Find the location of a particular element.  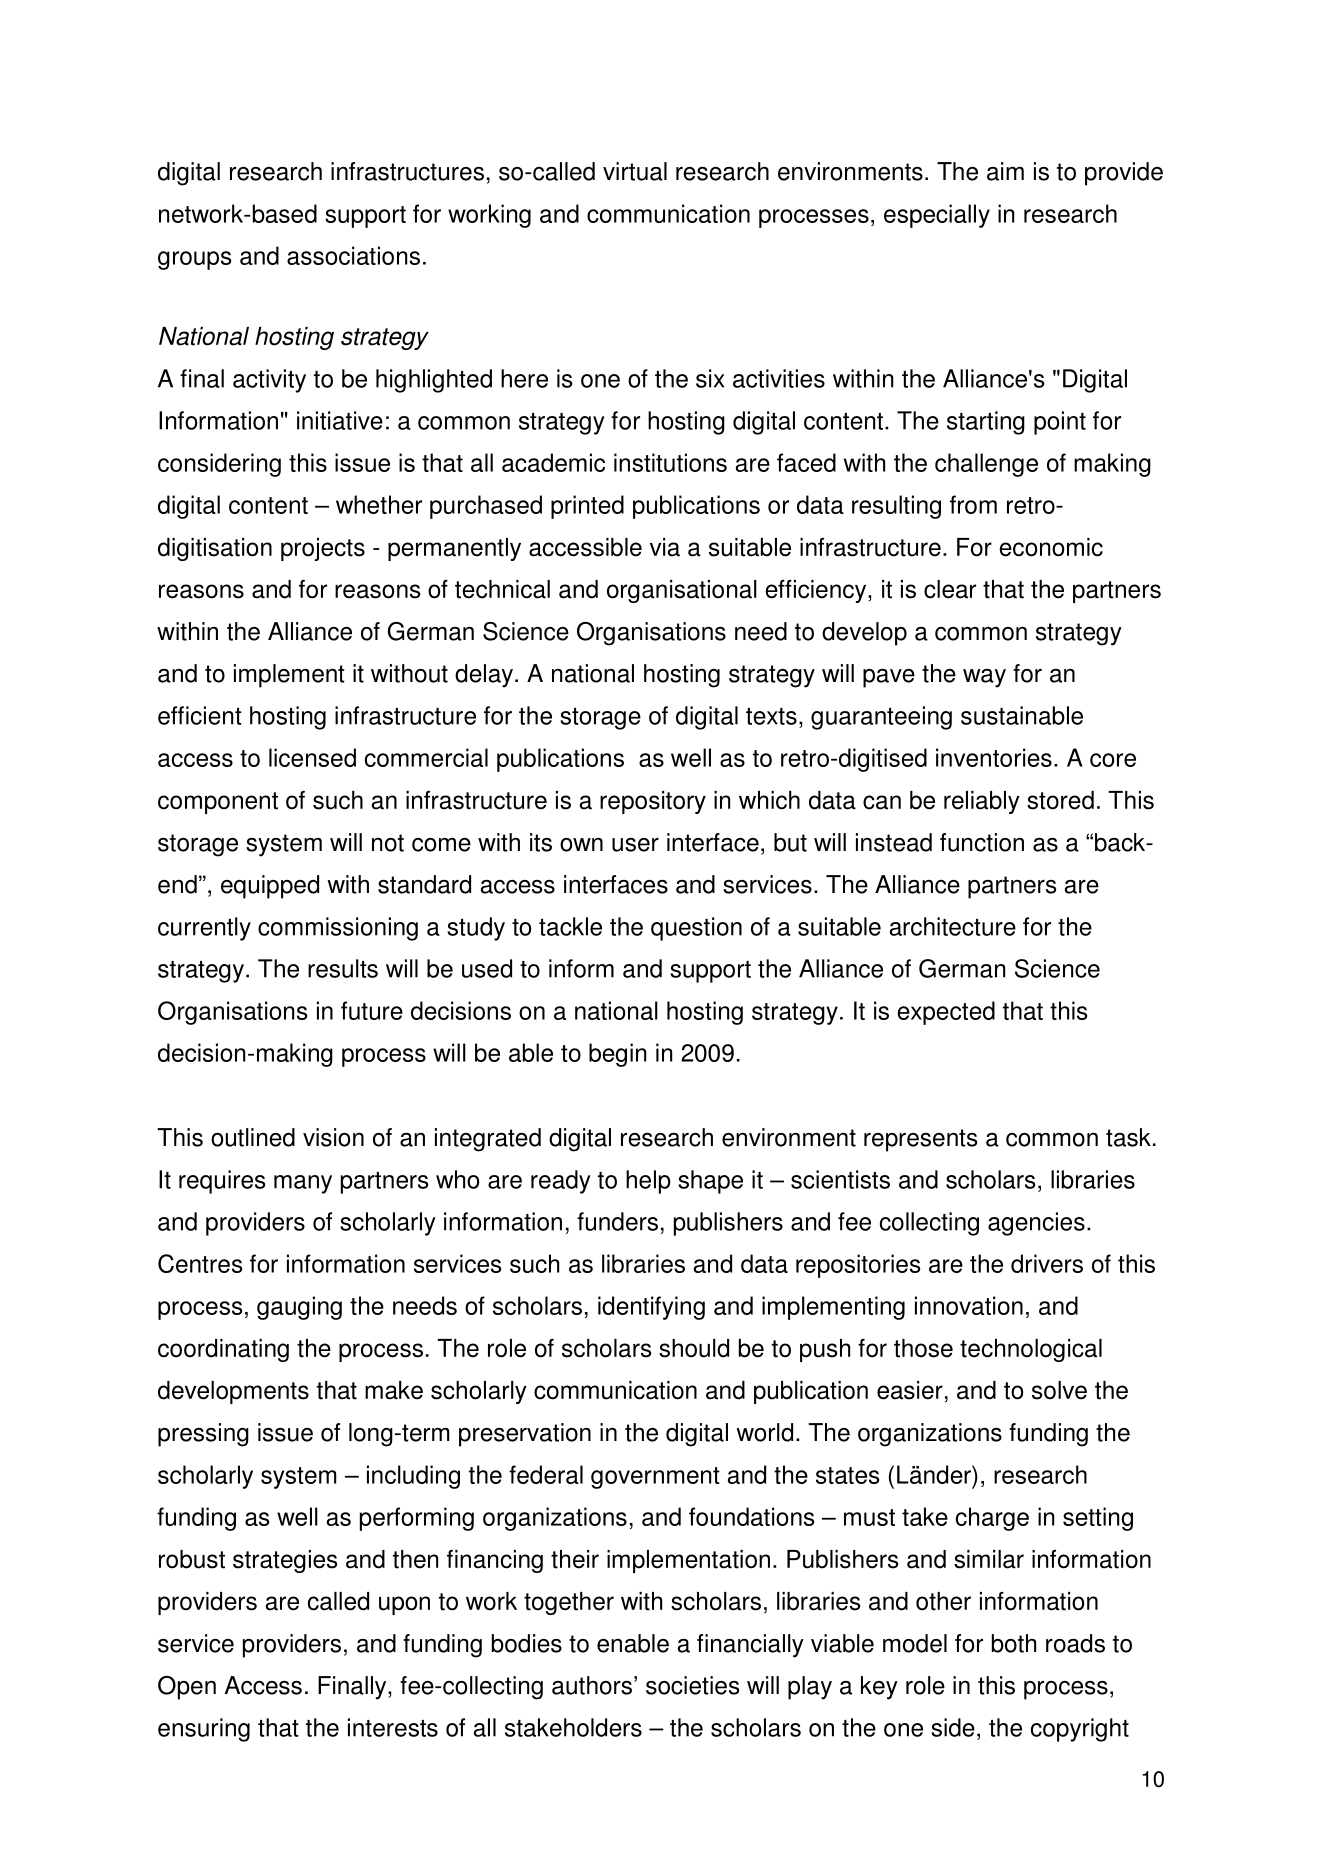

associations is located at coordinates (353, 255).
